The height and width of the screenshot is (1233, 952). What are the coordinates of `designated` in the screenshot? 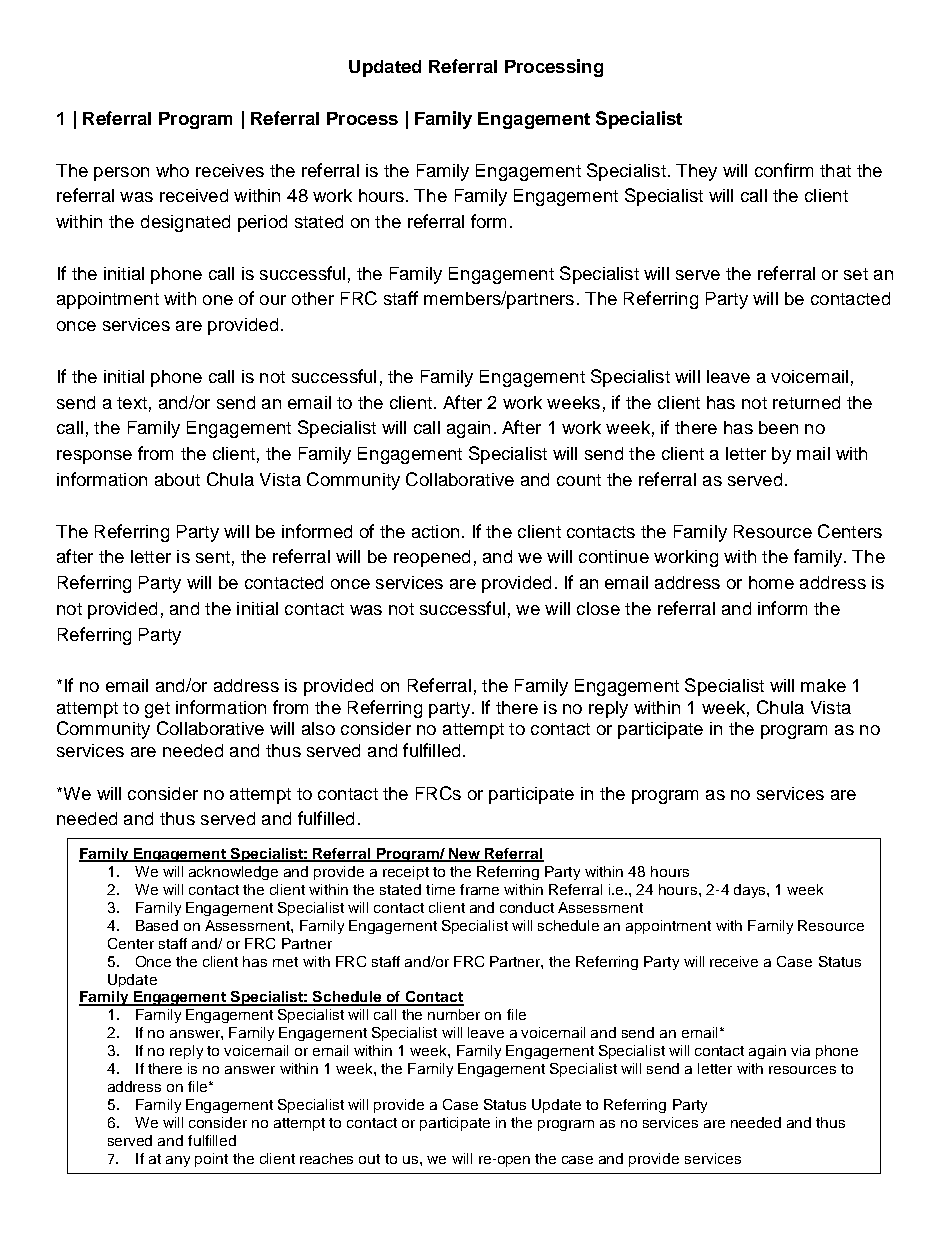 It's located at (185, 223).
